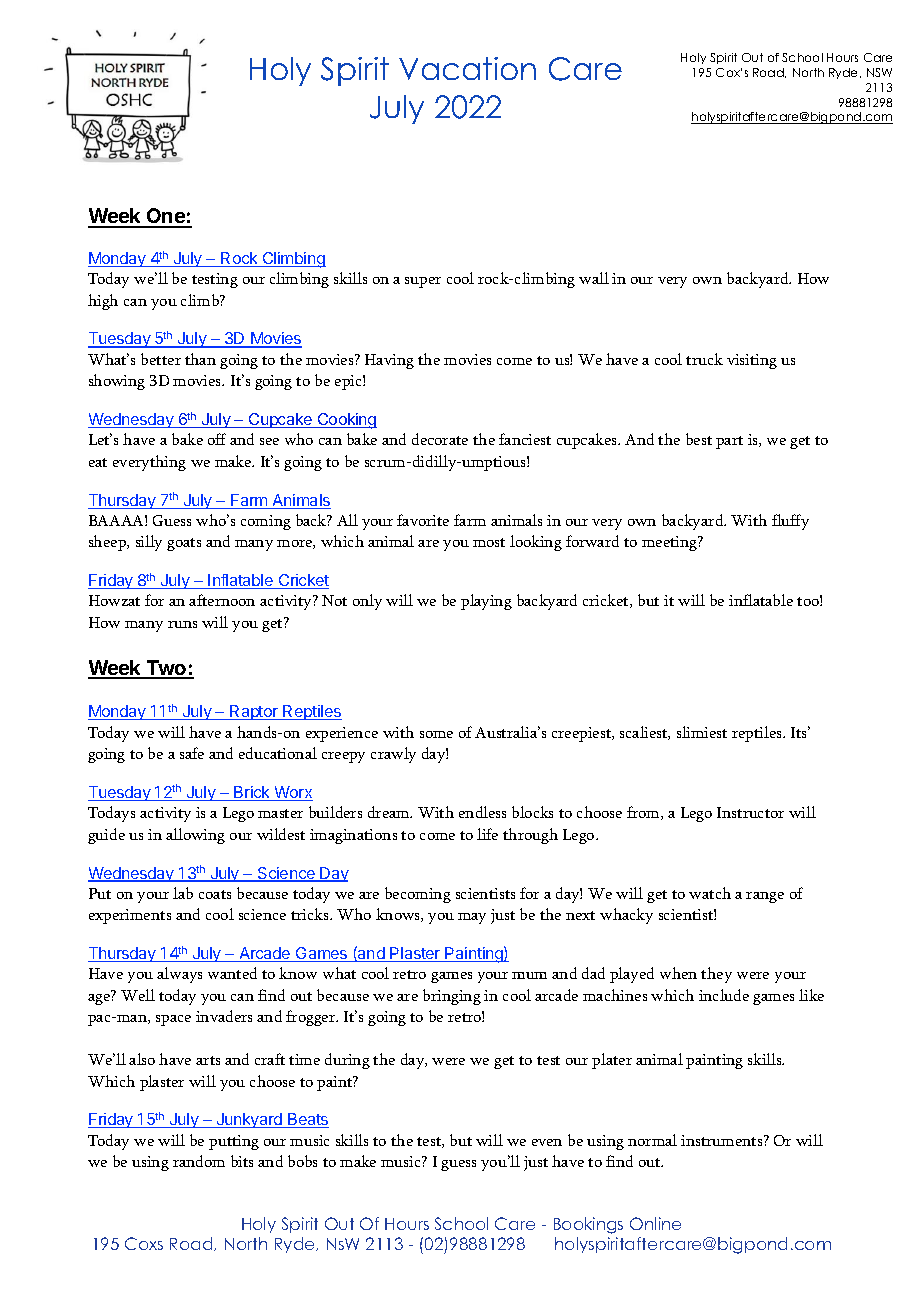  I want to click on super, so click(423, 282).
